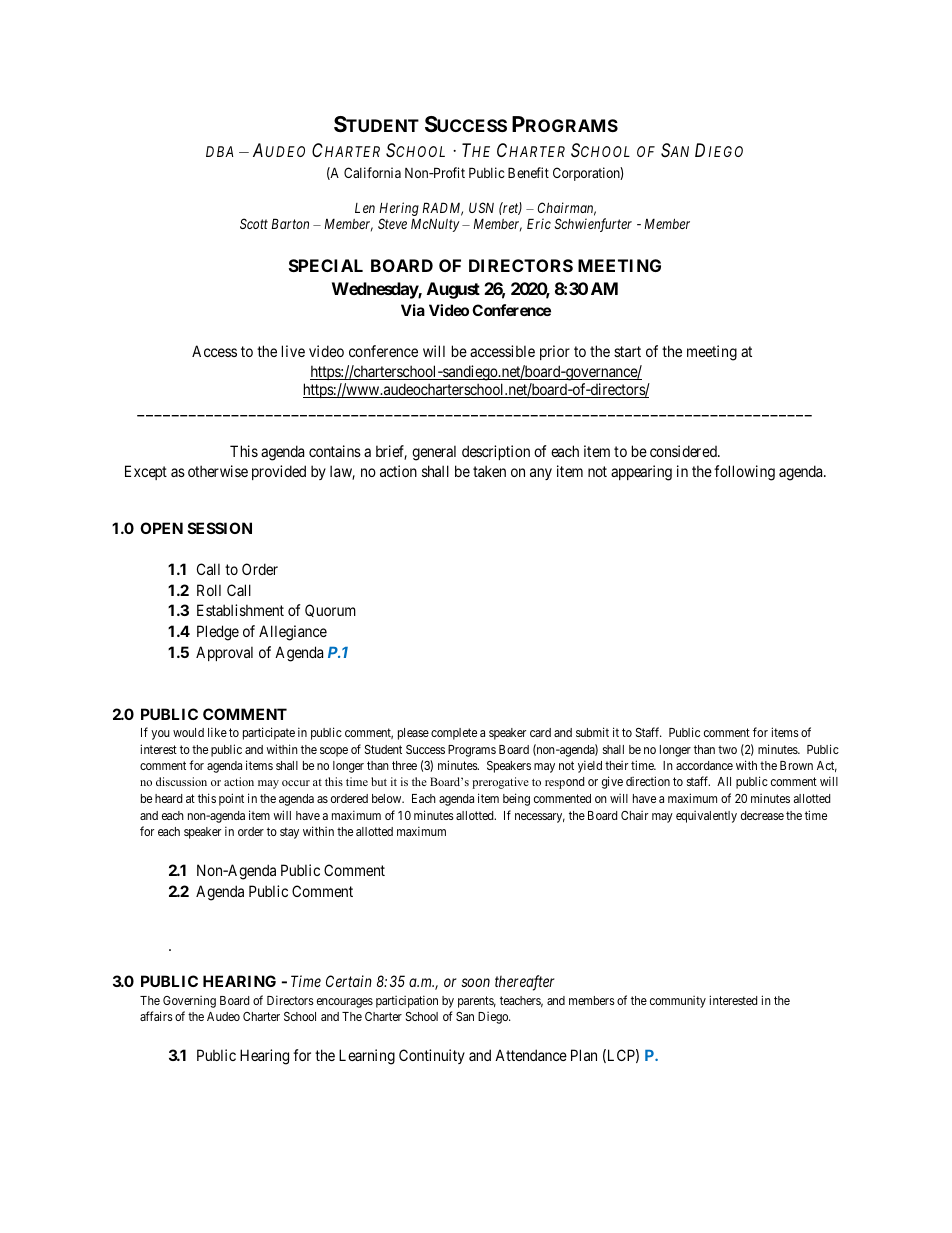 This document has width=952, height=1233. I want to click on community, so click(678, 1002).
